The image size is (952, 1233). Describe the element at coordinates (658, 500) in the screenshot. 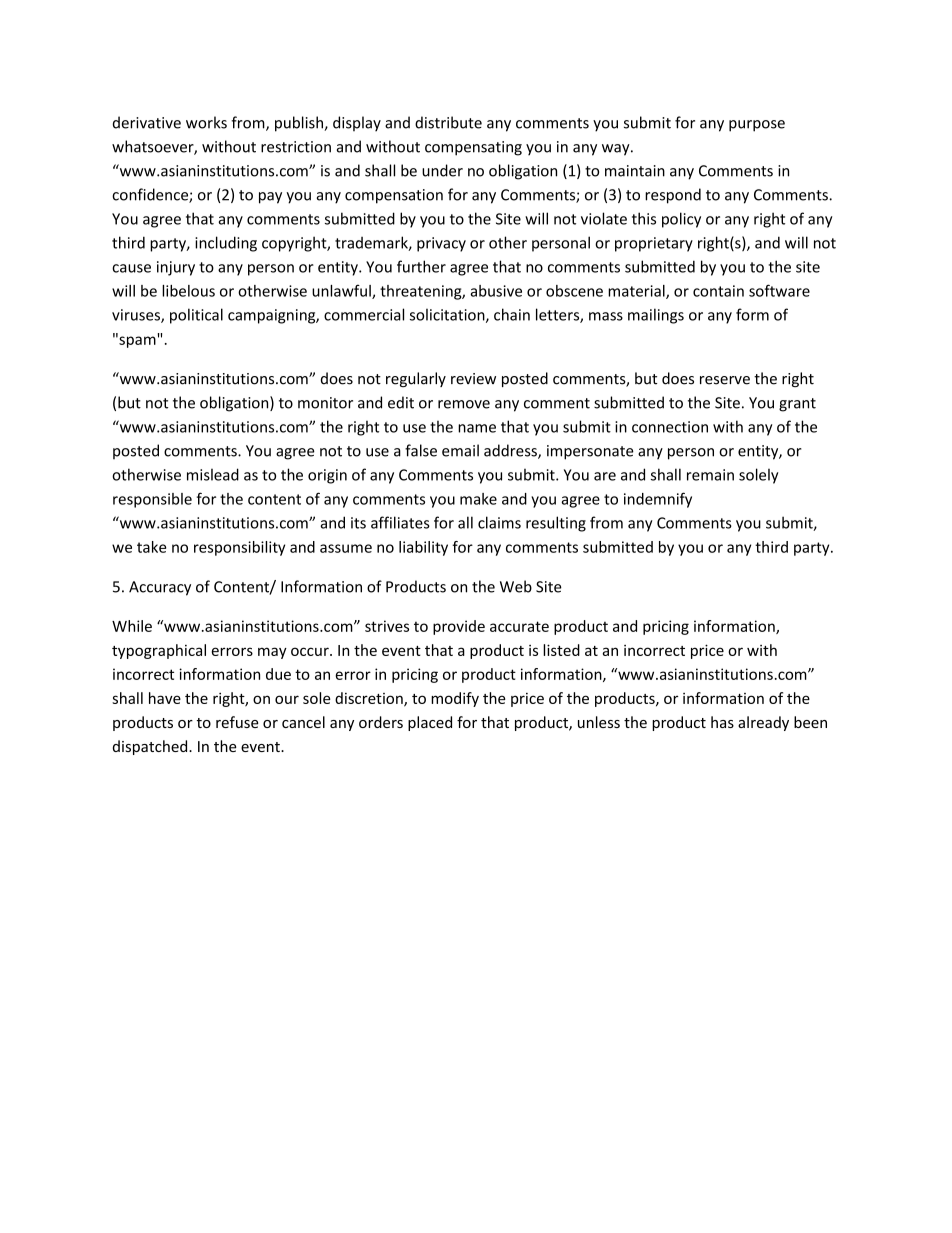

I see `indemnify` at that location.
